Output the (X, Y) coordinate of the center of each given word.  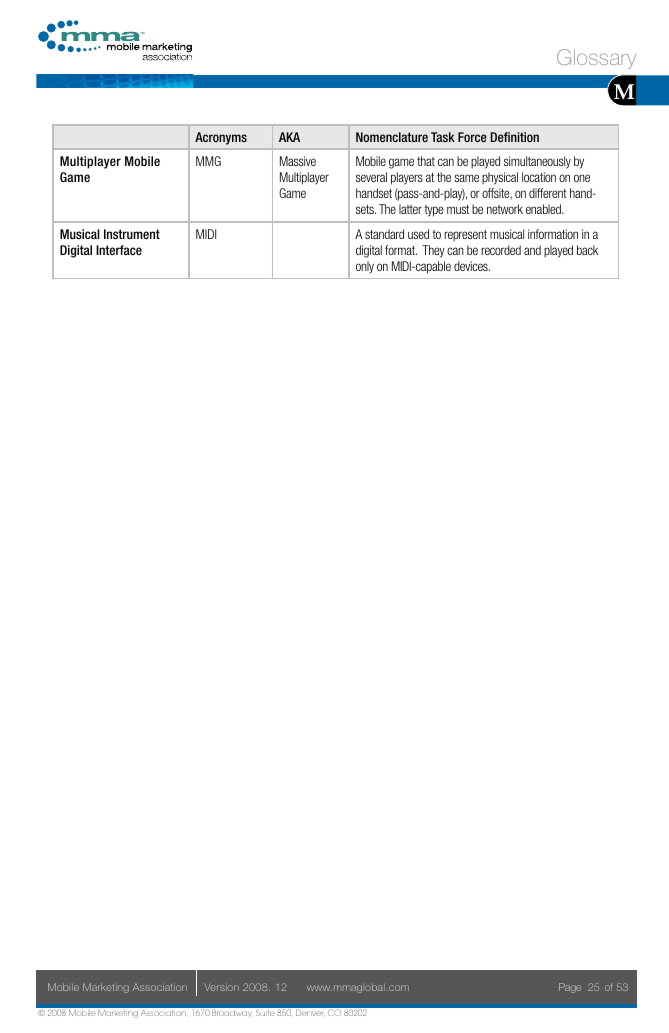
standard (384, 234)
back (588, 250)
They (433, 251)
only (365, 267)
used (418, 234)
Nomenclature (392, 137)
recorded (501, 250)
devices (472, 266)
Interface (119, 250)
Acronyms (221, 138)
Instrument (132, 234)
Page (570, 988)
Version (221, 987)
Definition (515, 137)
